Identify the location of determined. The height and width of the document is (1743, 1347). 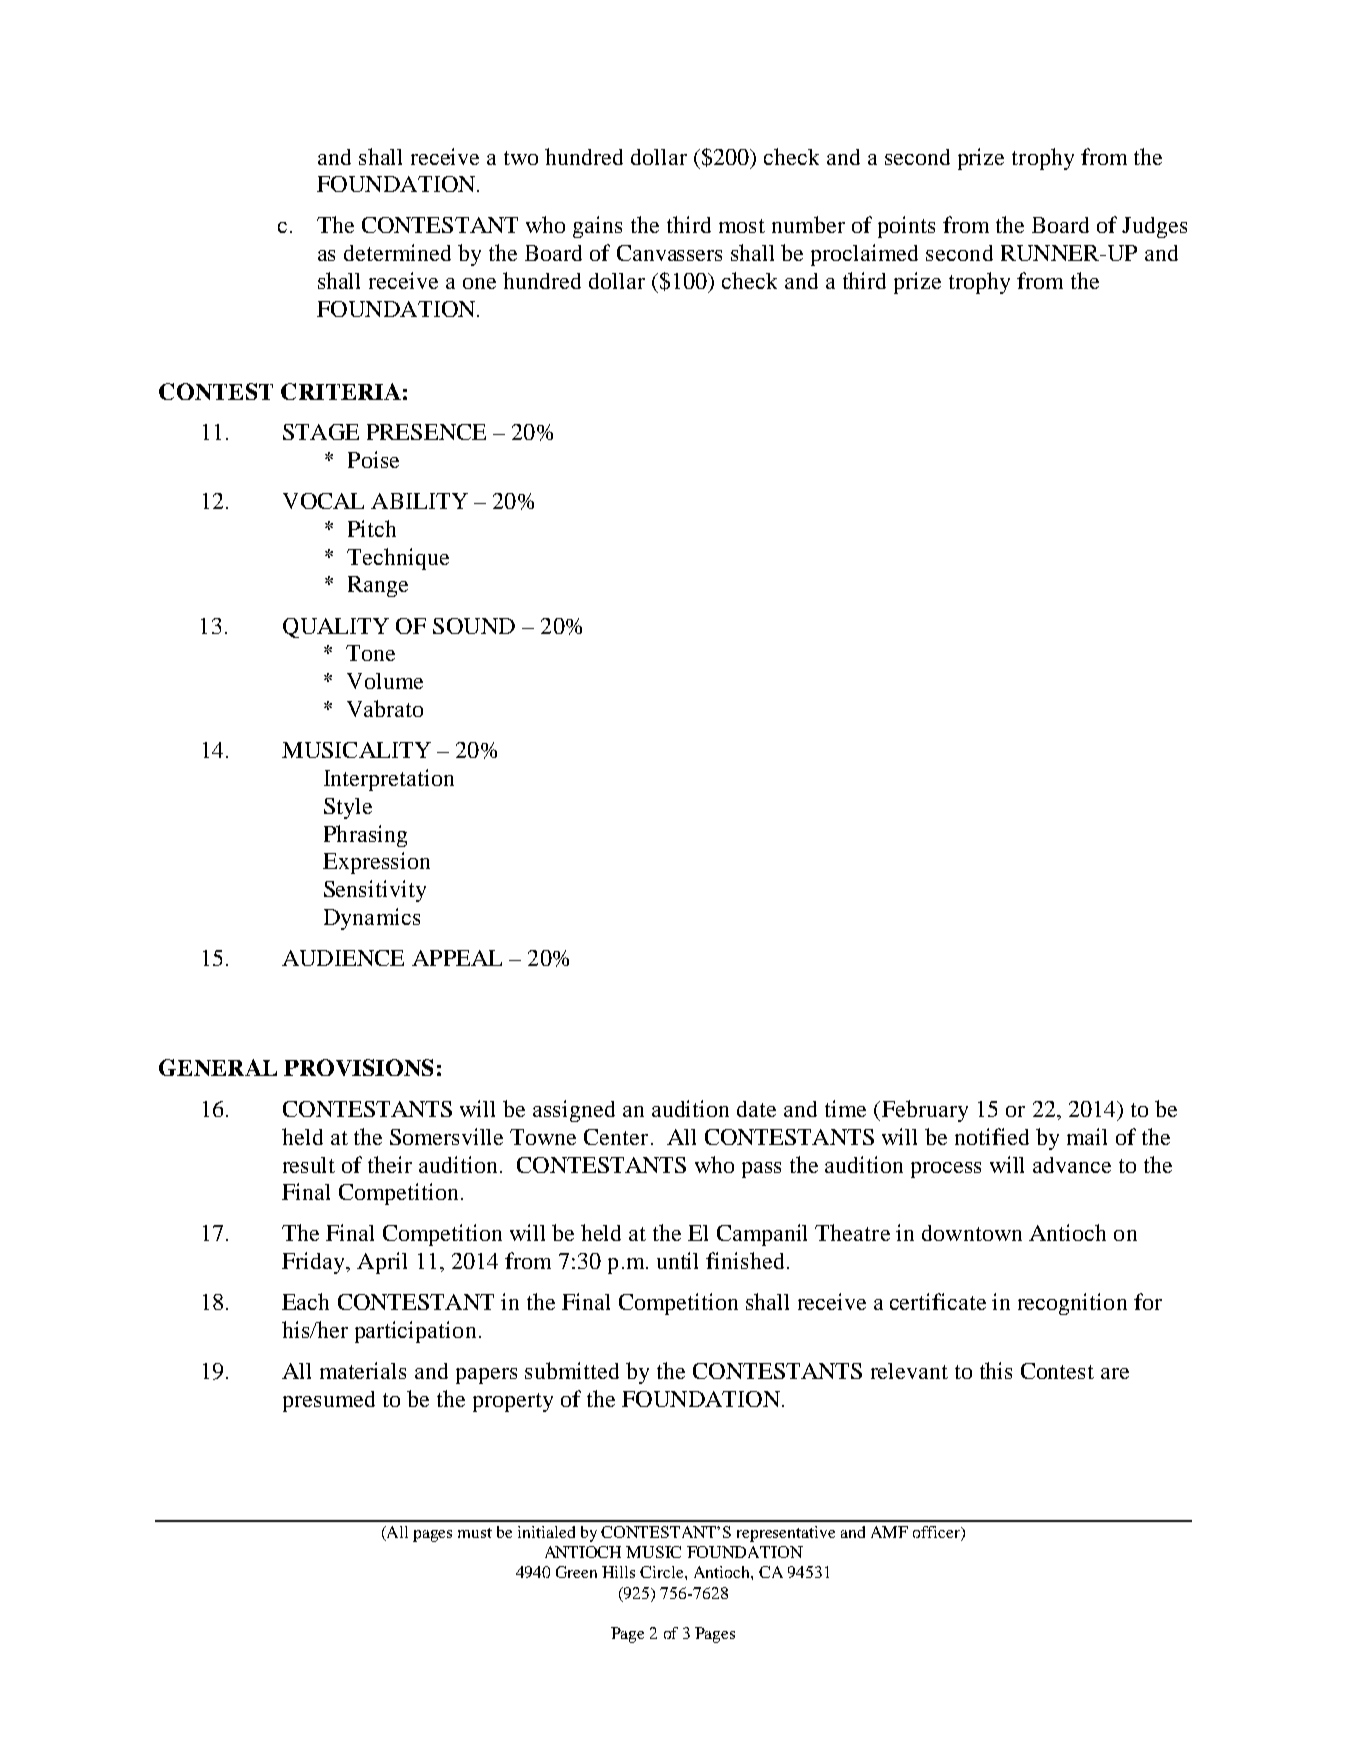
(397, 252).
